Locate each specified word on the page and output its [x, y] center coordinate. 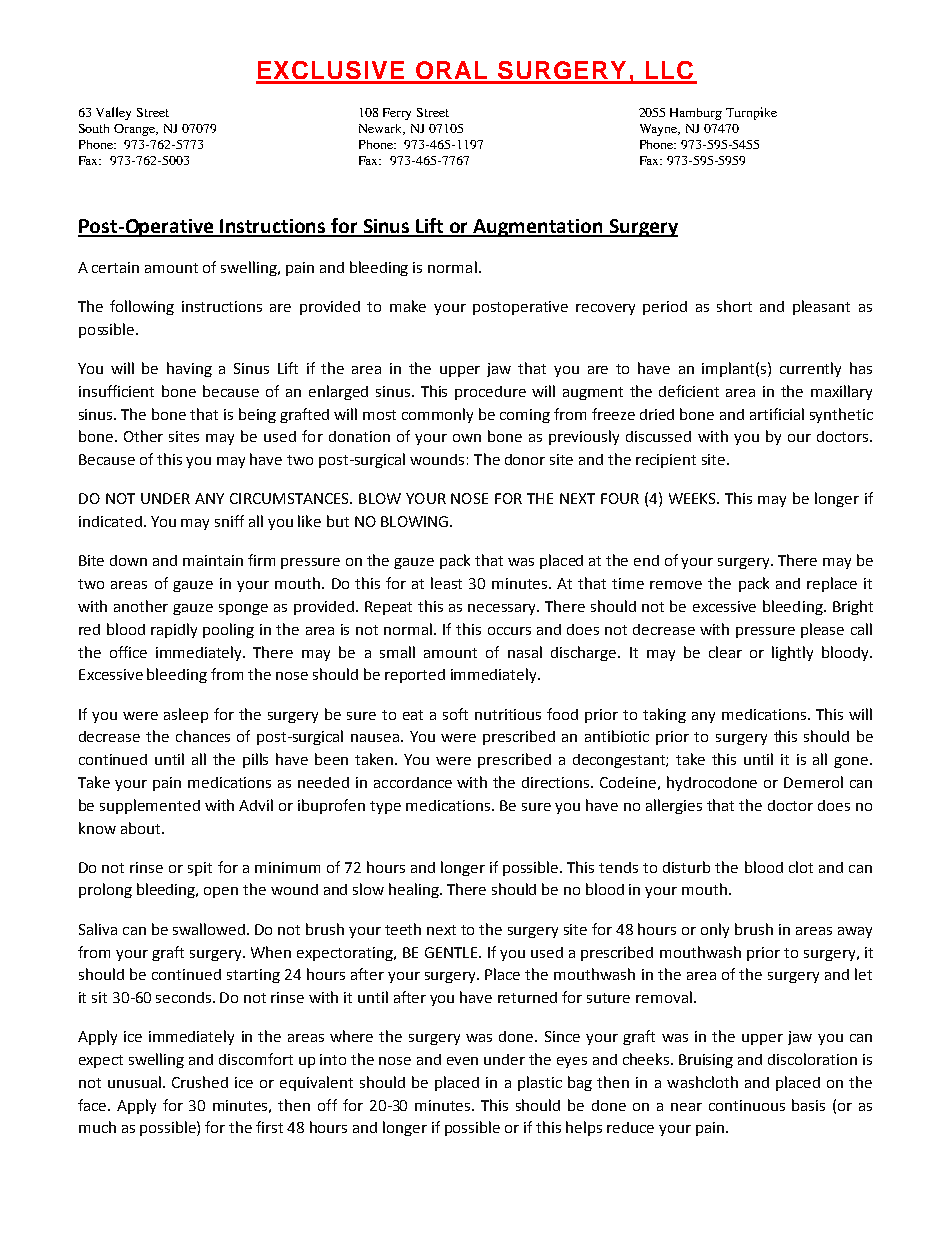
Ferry [397, 114]
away [855, 932]
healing [415, 890]
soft [455, 714]
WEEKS [694, 498]
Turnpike [751, 113]
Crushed [200, 1082]
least [446, 583]
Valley [113, 113]
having [189, 369]
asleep [186, 715]
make [408, 306]
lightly [792, 653]
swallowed [209, 929]
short [734, 306]
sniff [229, 521]
